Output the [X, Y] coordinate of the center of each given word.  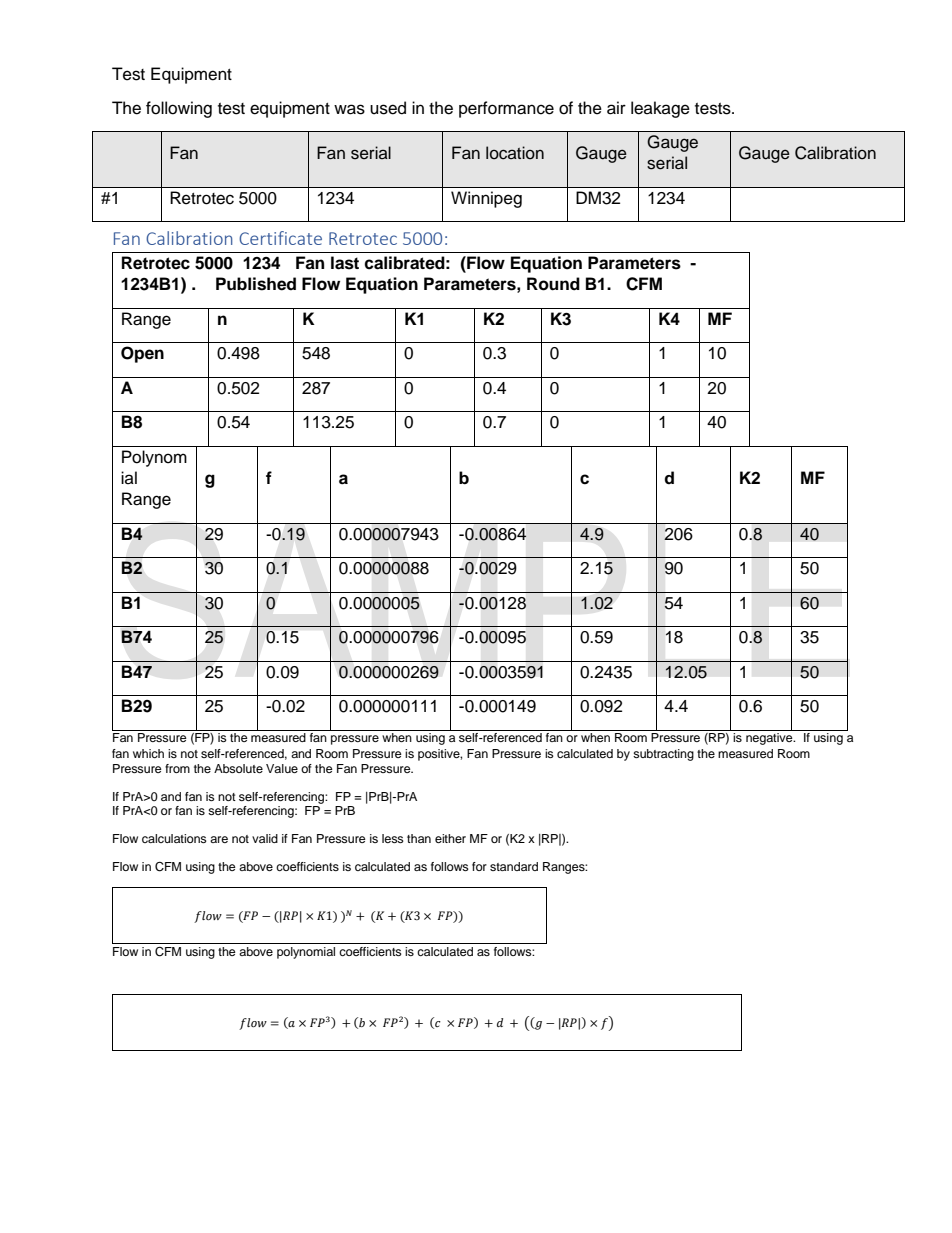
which [148, 753]
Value [282, 768]
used [388, 108]
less [393, 838]
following [179, 109]
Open [142, 354]
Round [553, 284]
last [345, 263]
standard [514, 866]
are [219, 839]
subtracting [663, 755]
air [616, 108]
